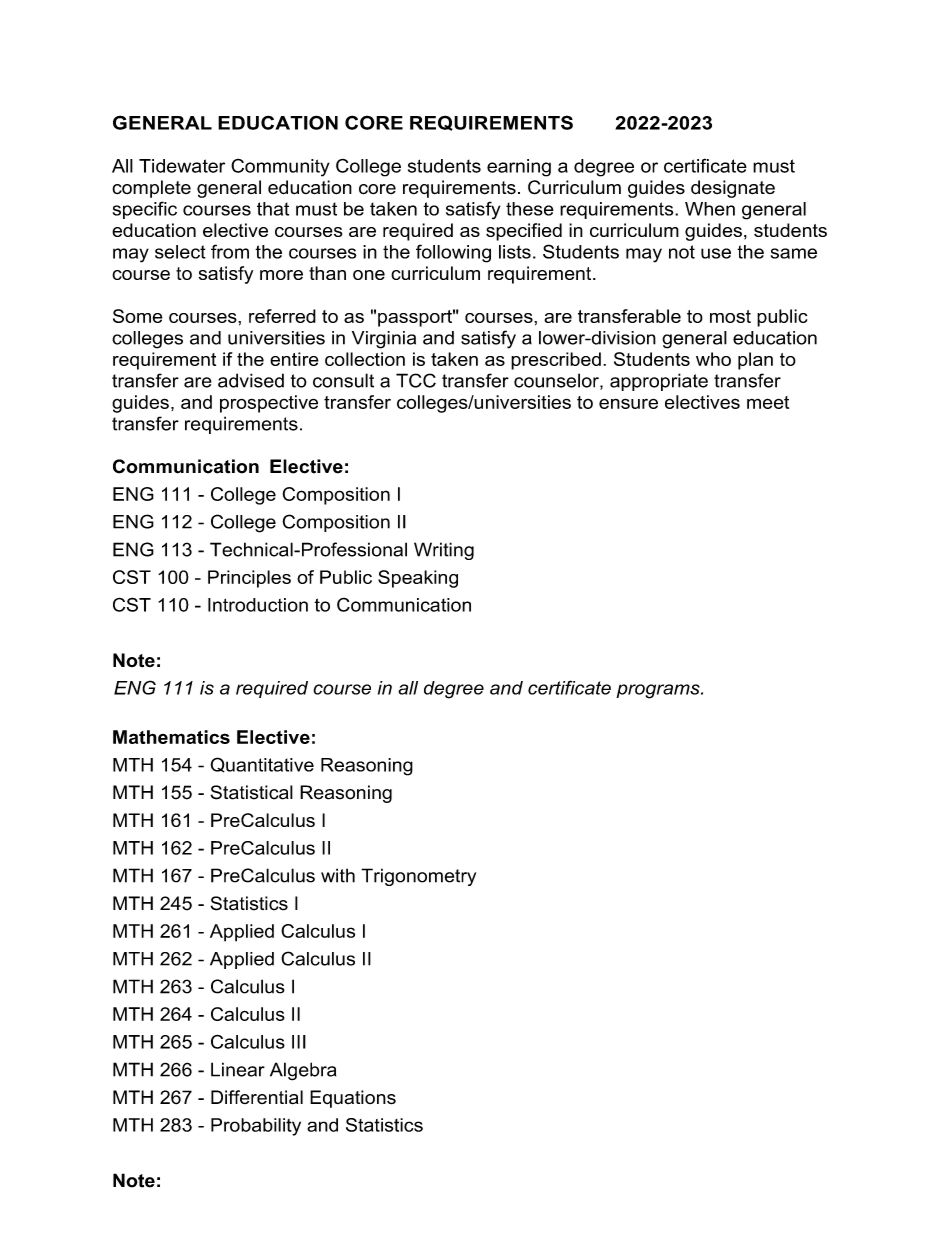  What do you see at coordinates (418, 579) in the screenshot?
I see `Speaking` at bounding box center [418, 579].
